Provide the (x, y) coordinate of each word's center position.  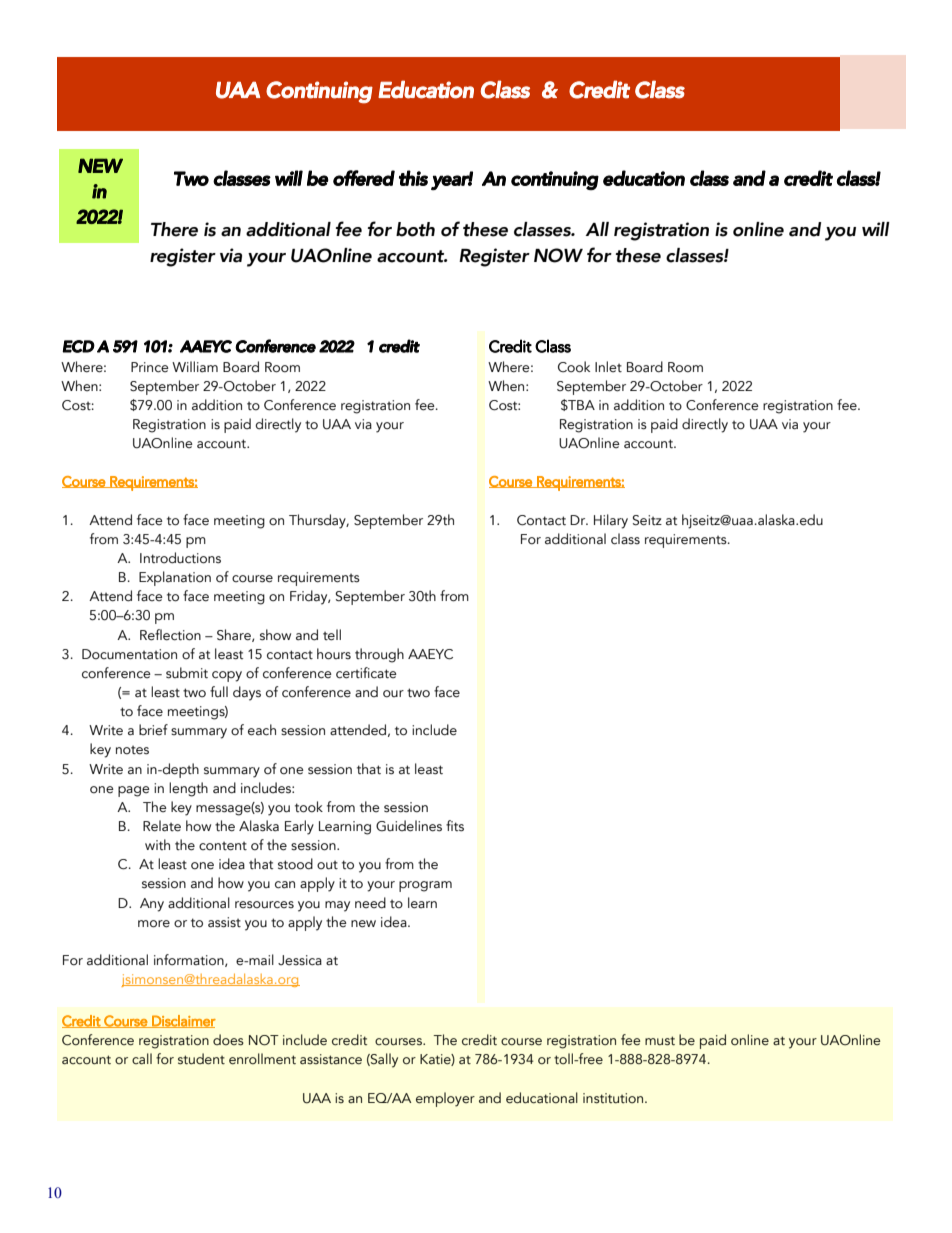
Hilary (611, 521)
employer (445, 1099)
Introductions (180, 558)
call (142, 1059)
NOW (558, 255)
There (174, 229)
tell (332, 635)
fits (455, 826)
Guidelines (409, 826)
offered (364, 178)
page (134, 791)
